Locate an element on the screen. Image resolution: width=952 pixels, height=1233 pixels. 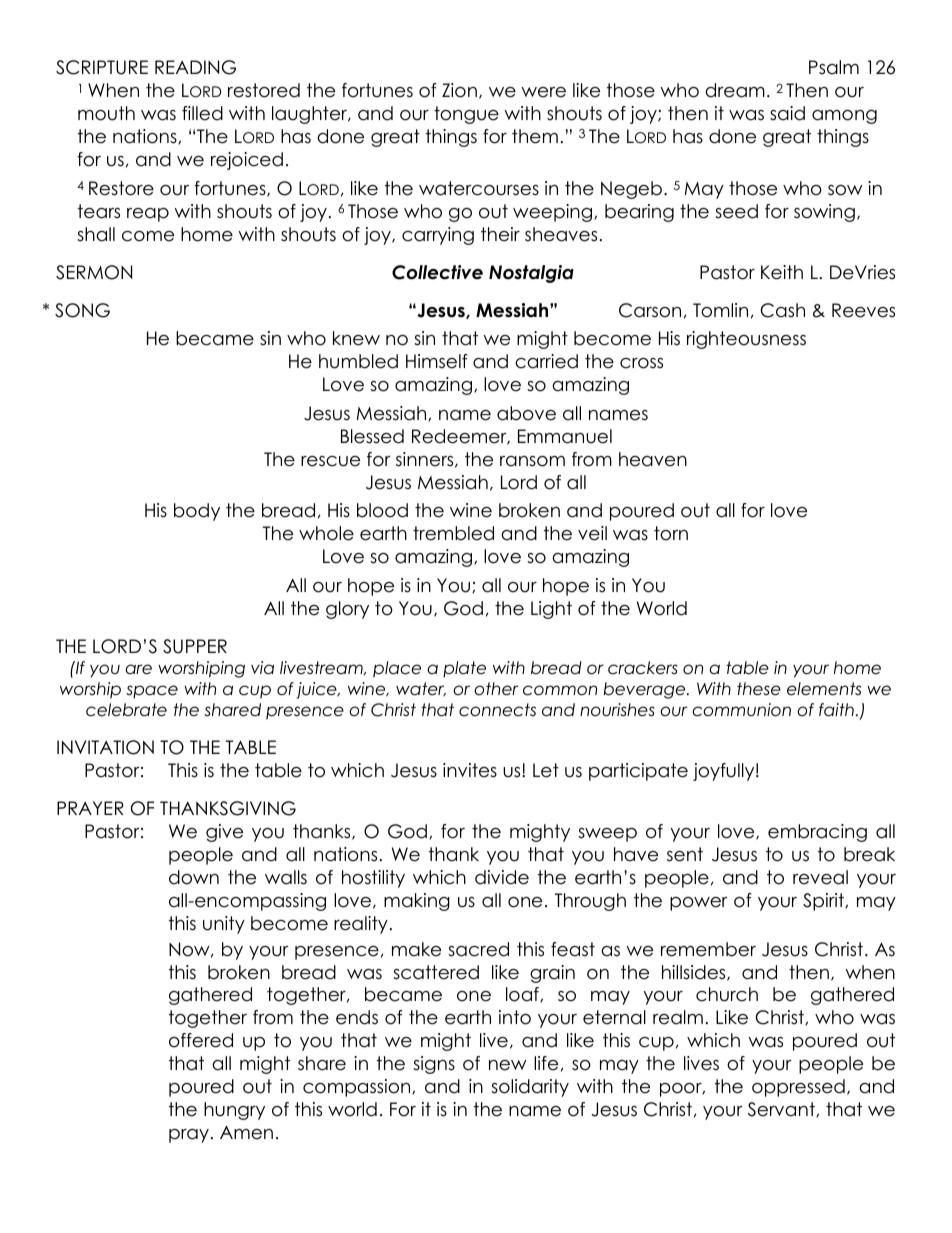
solidarity is located at coordinates (530, 1088).
